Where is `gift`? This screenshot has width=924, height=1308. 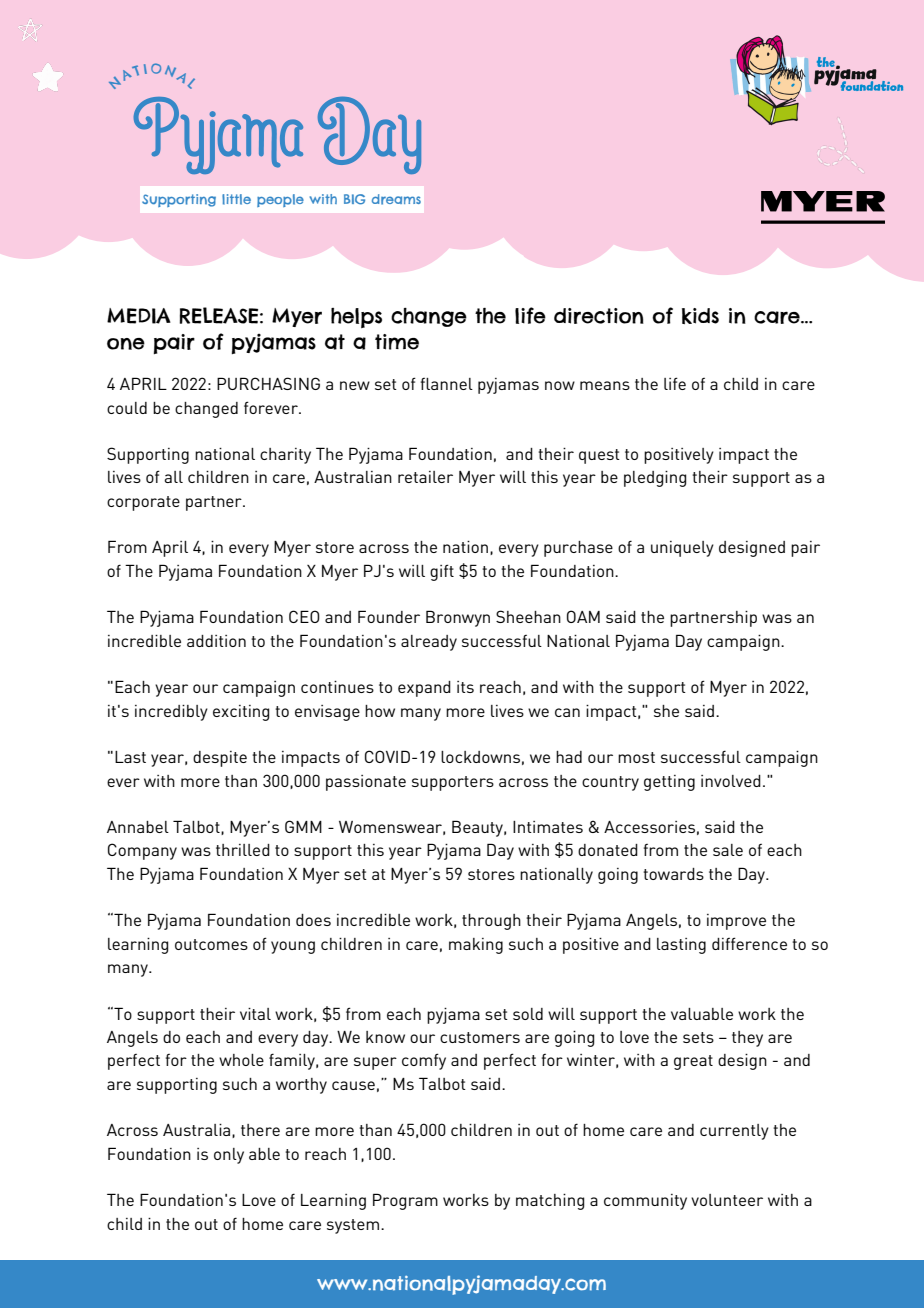
gift is located at coordinates (442, 572).
